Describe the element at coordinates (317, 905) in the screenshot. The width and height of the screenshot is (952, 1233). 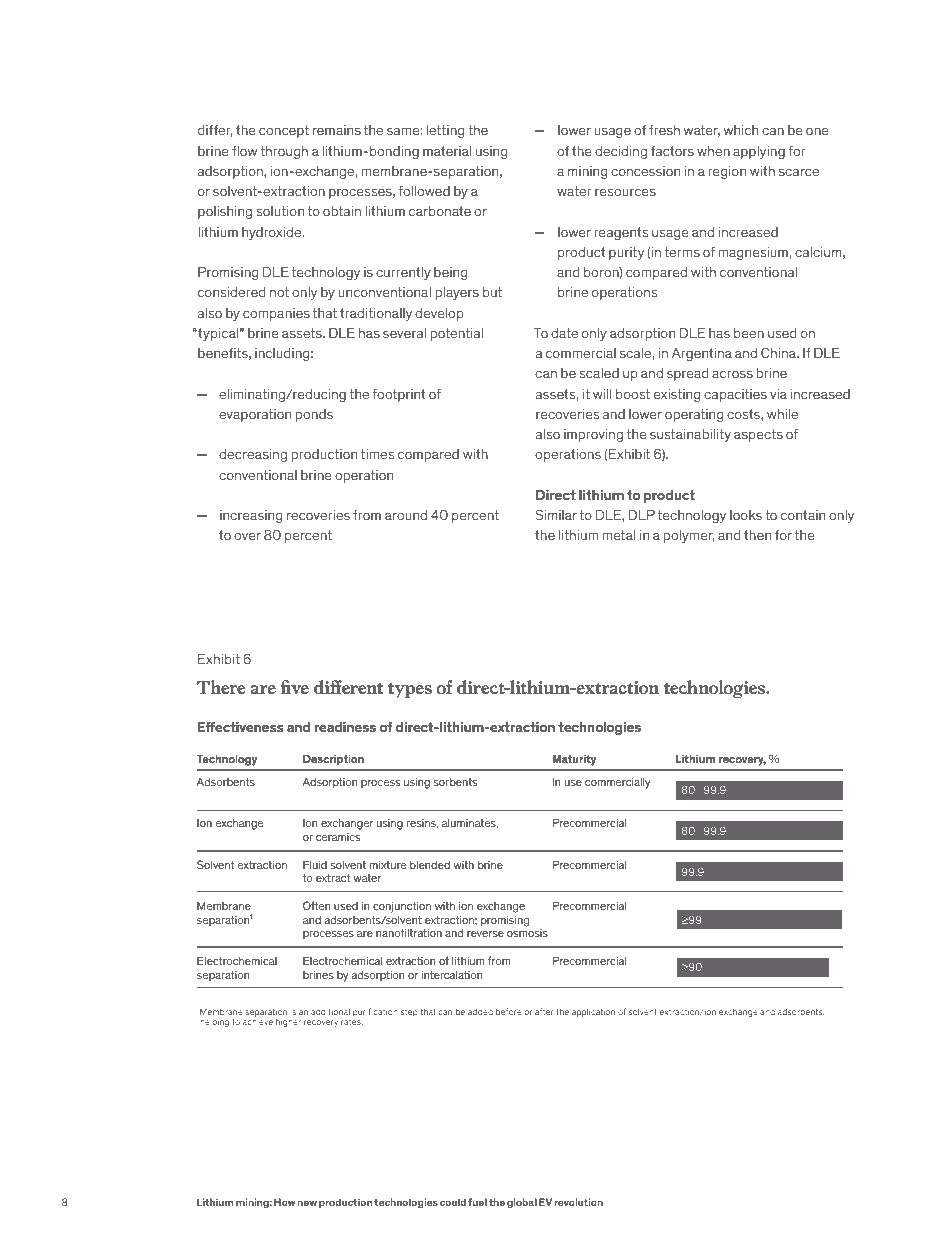
I see `Often` at that location.
